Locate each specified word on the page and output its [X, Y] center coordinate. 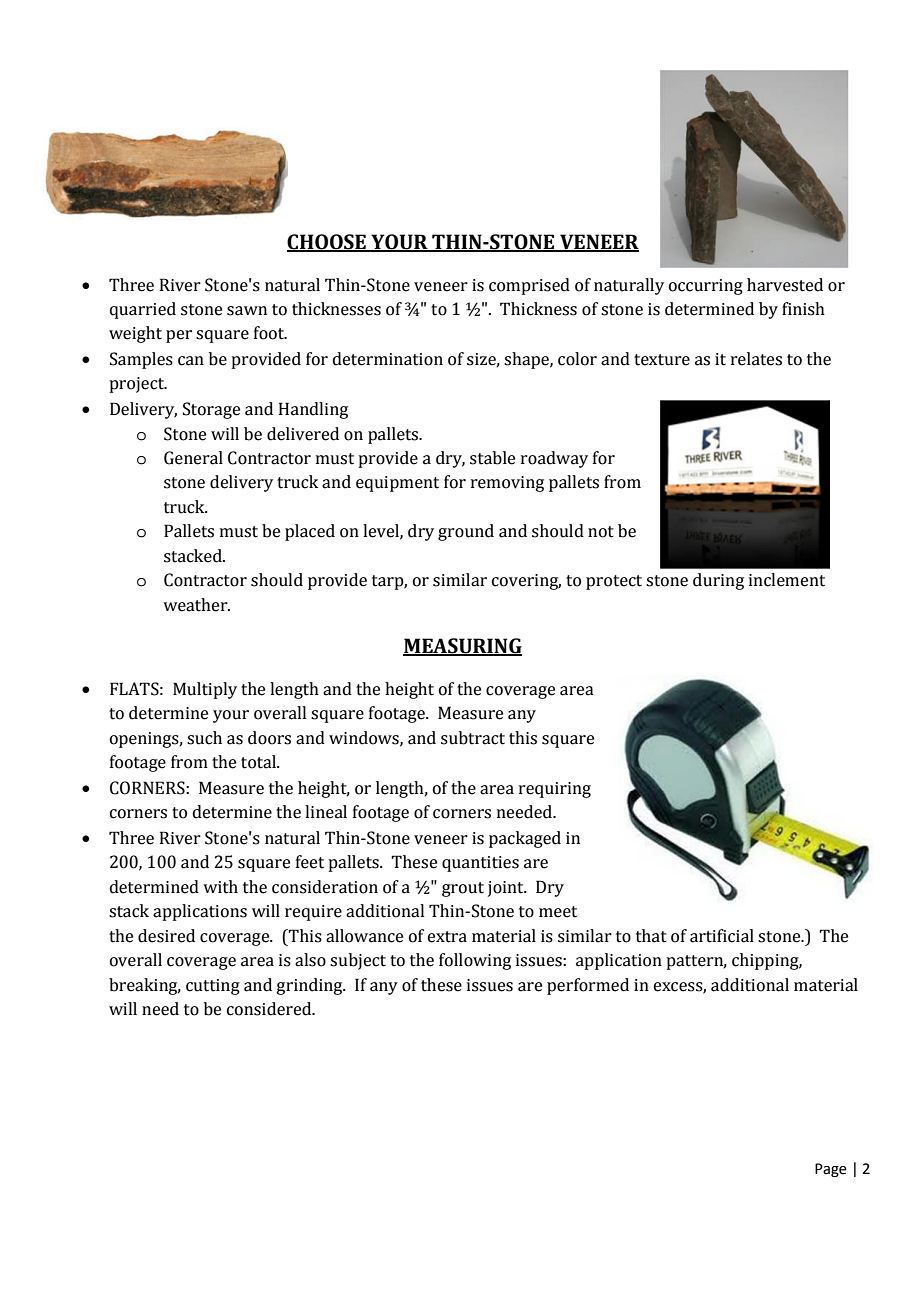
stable [492, 458]
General [193, 458]
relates [756, 359]
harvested [785, 285]
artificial [722, 936]
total [259, 762]
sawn [247, 311]
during [718, 581]
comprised [529, 286]
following [475, 961]
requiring [555, 790]
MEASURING [462, 647]
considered [270, 1009]
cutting [213, 987]
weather [196, 605]
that [651, 936]
